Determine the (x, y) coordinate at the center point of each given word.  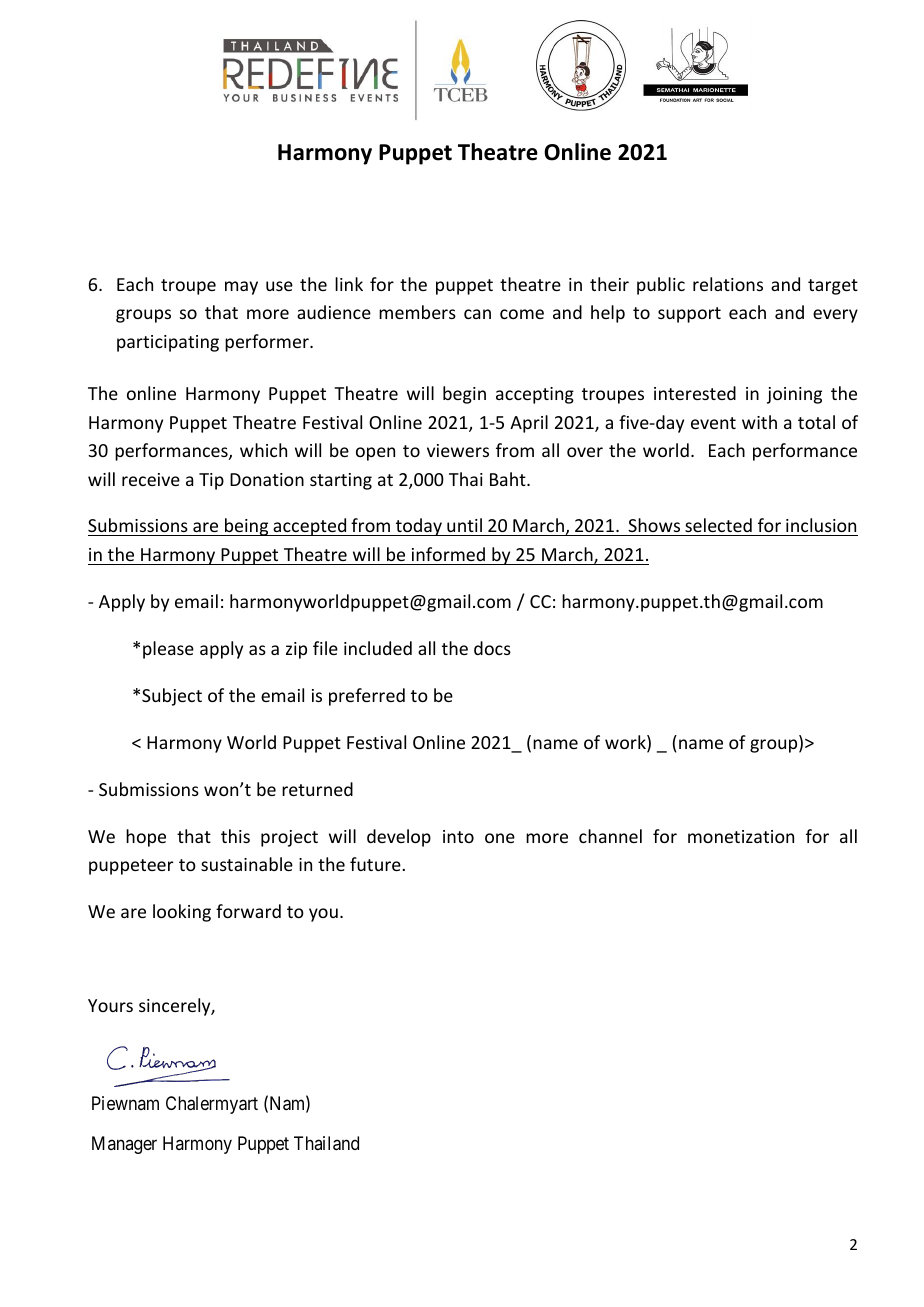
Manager (124, 1145)
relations (728, 284)
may (241, 288)
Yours (110, 1005)
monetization (741, 836)
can (477, 314)
